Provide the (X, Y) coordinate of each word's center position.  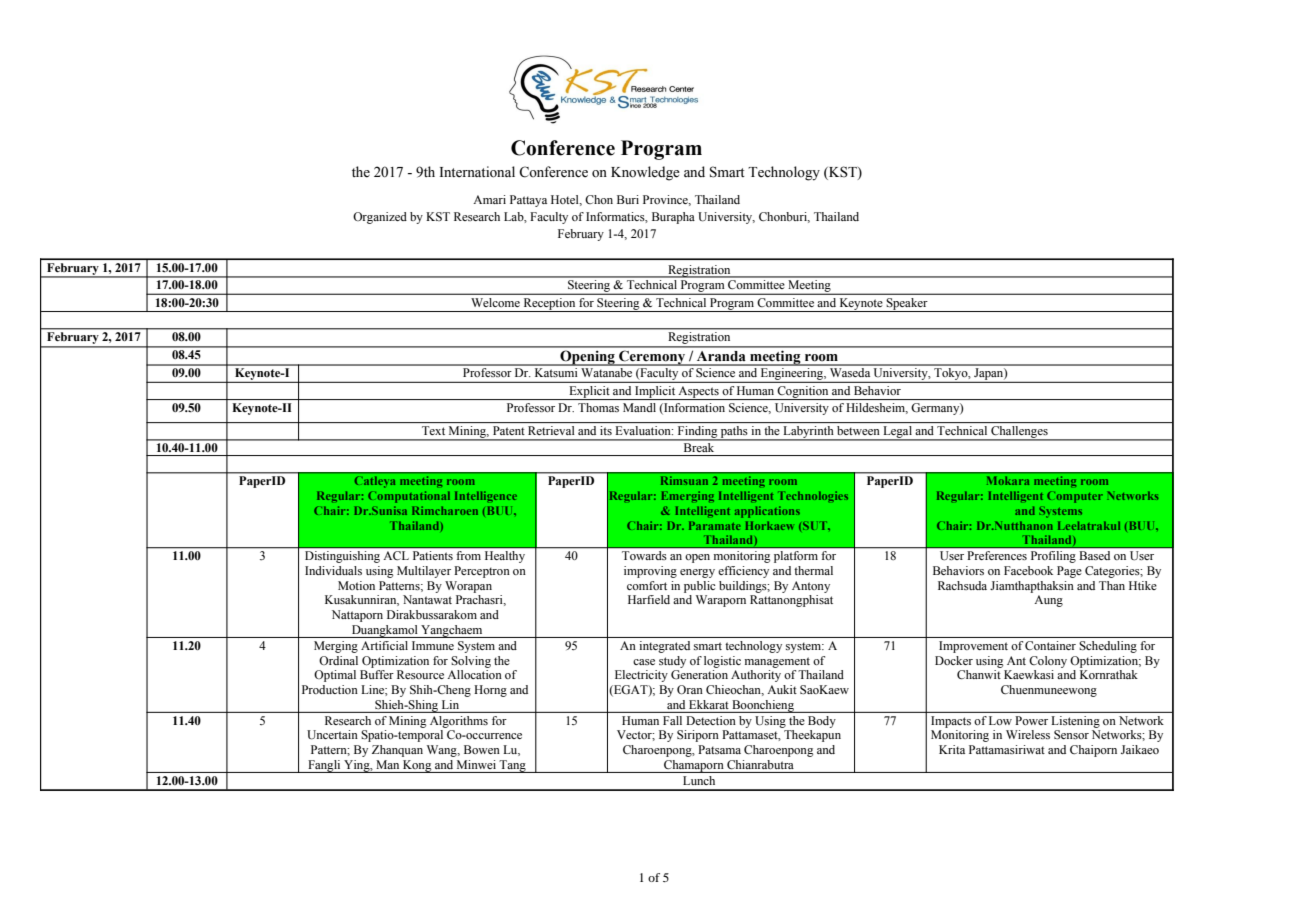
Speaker (907, 305)
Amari (489, 199)
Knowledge (645, 173)
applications (767, 512)
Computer (1075, 497)
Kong (417, 766)
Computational (409, 497)
